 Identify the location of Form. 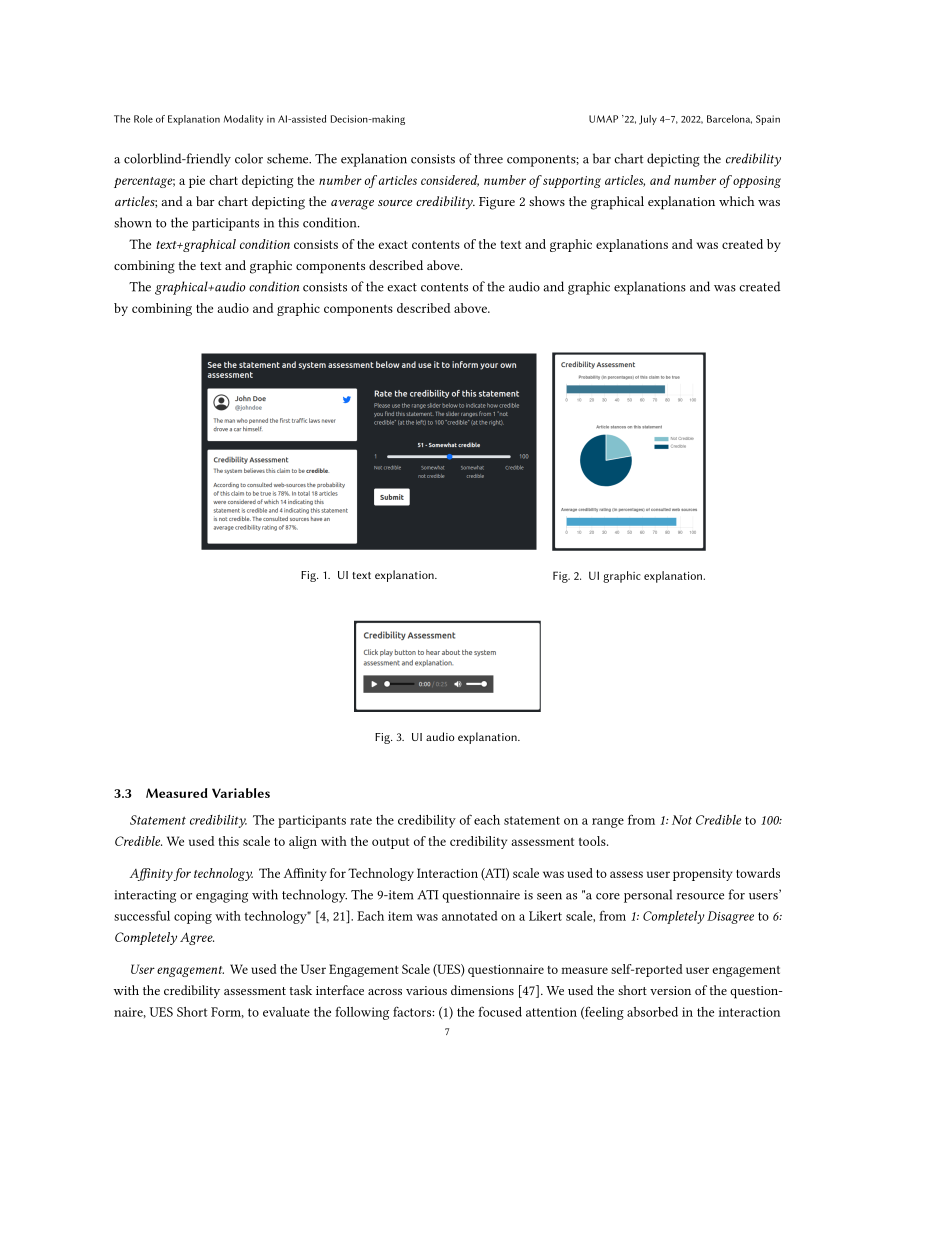
(227, 1012).
